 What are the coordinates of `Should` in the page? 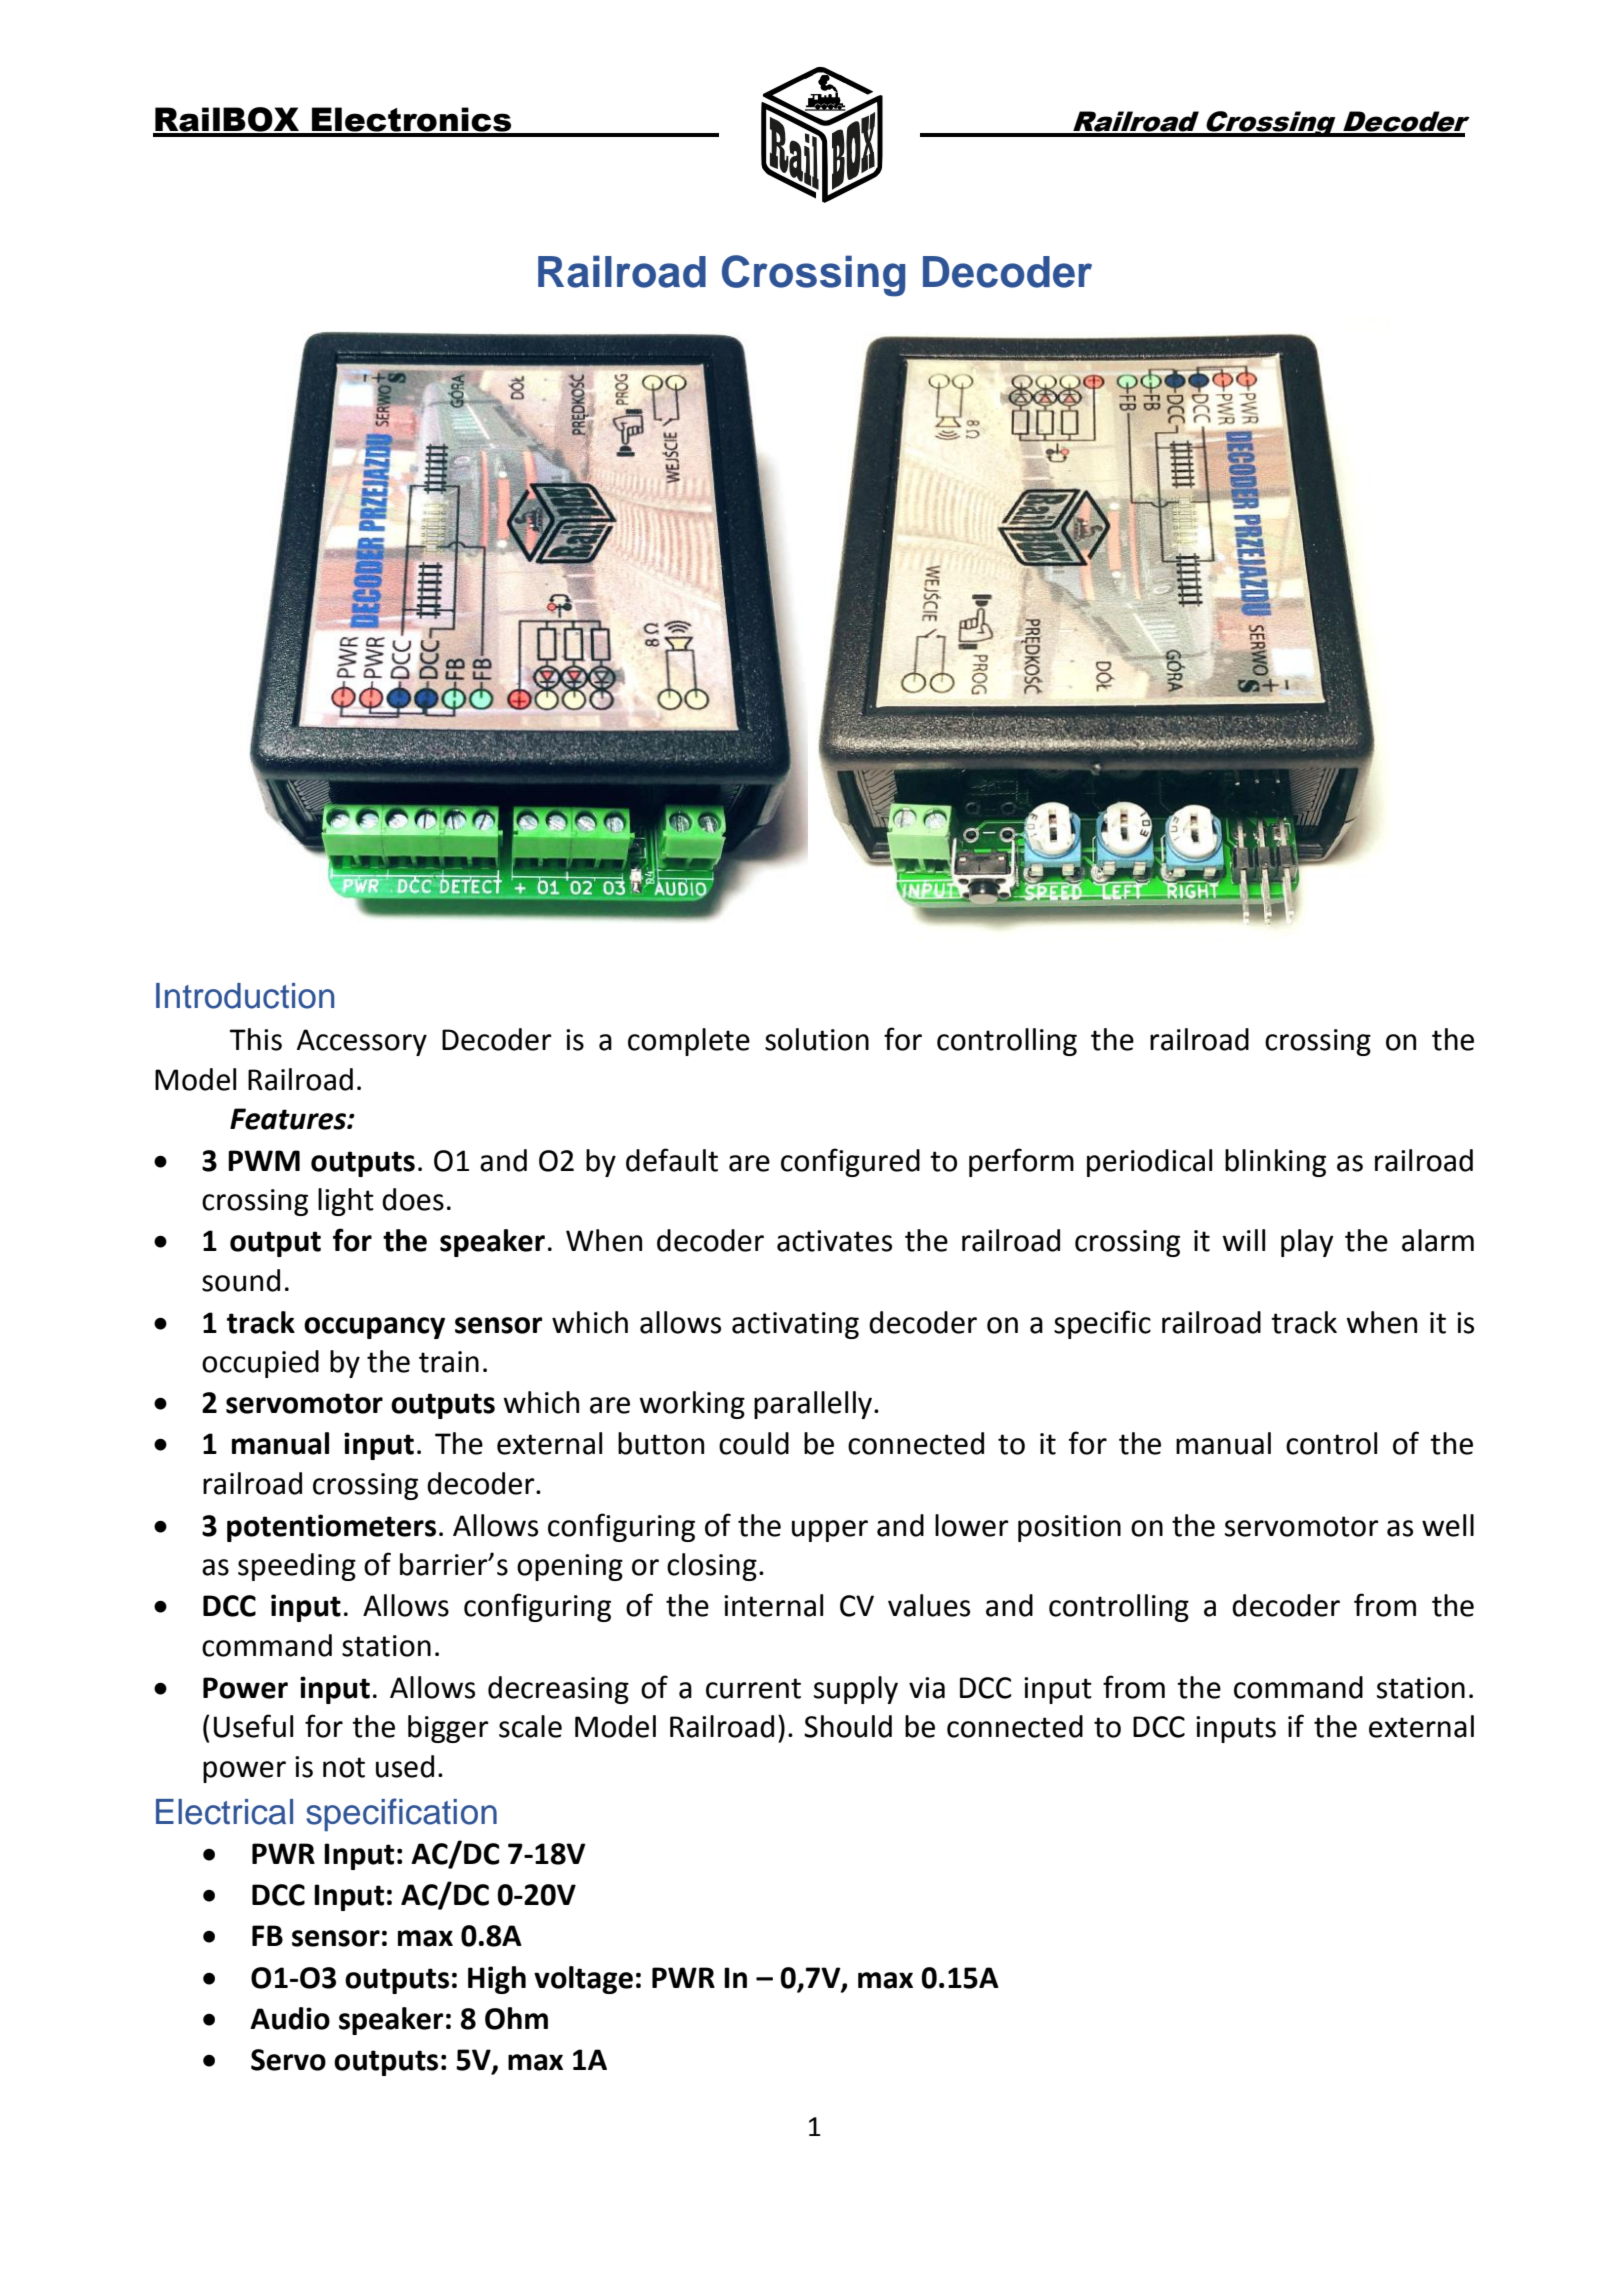 It's located at (848, 1726).
